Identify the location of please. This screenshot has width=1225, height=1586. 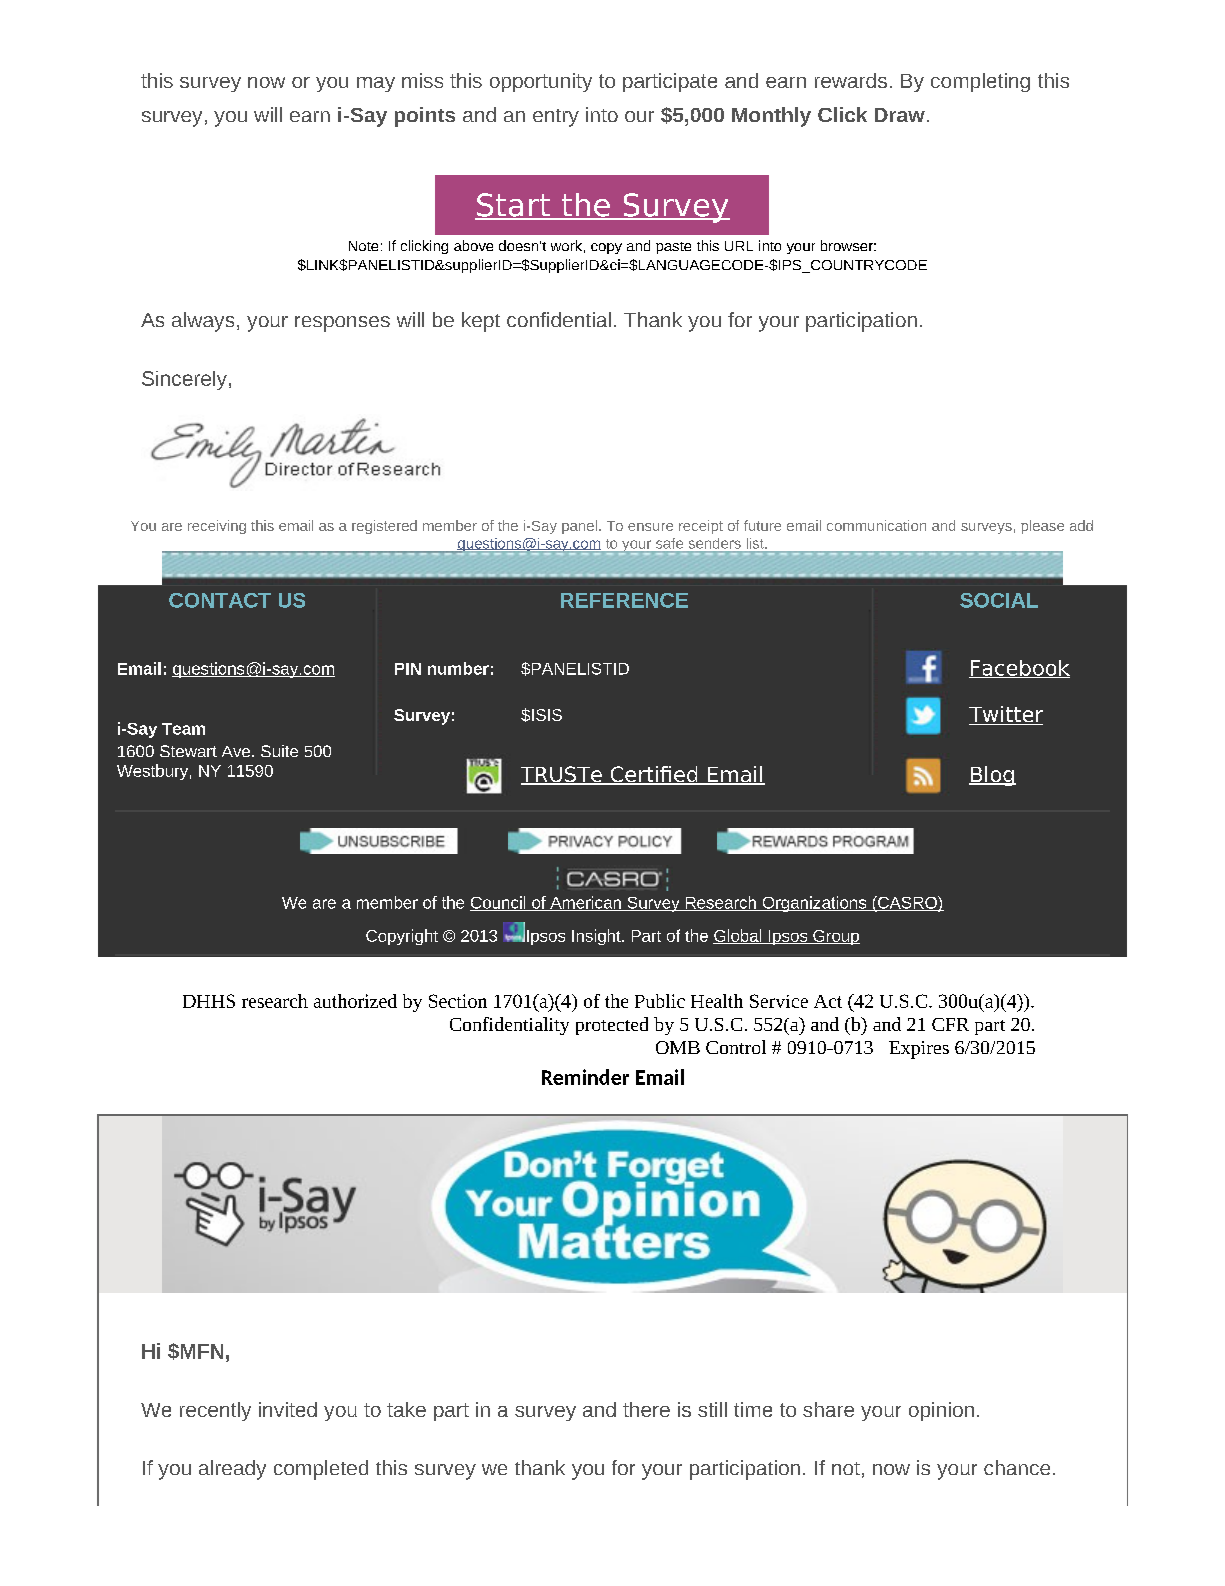
(1042, 527).
